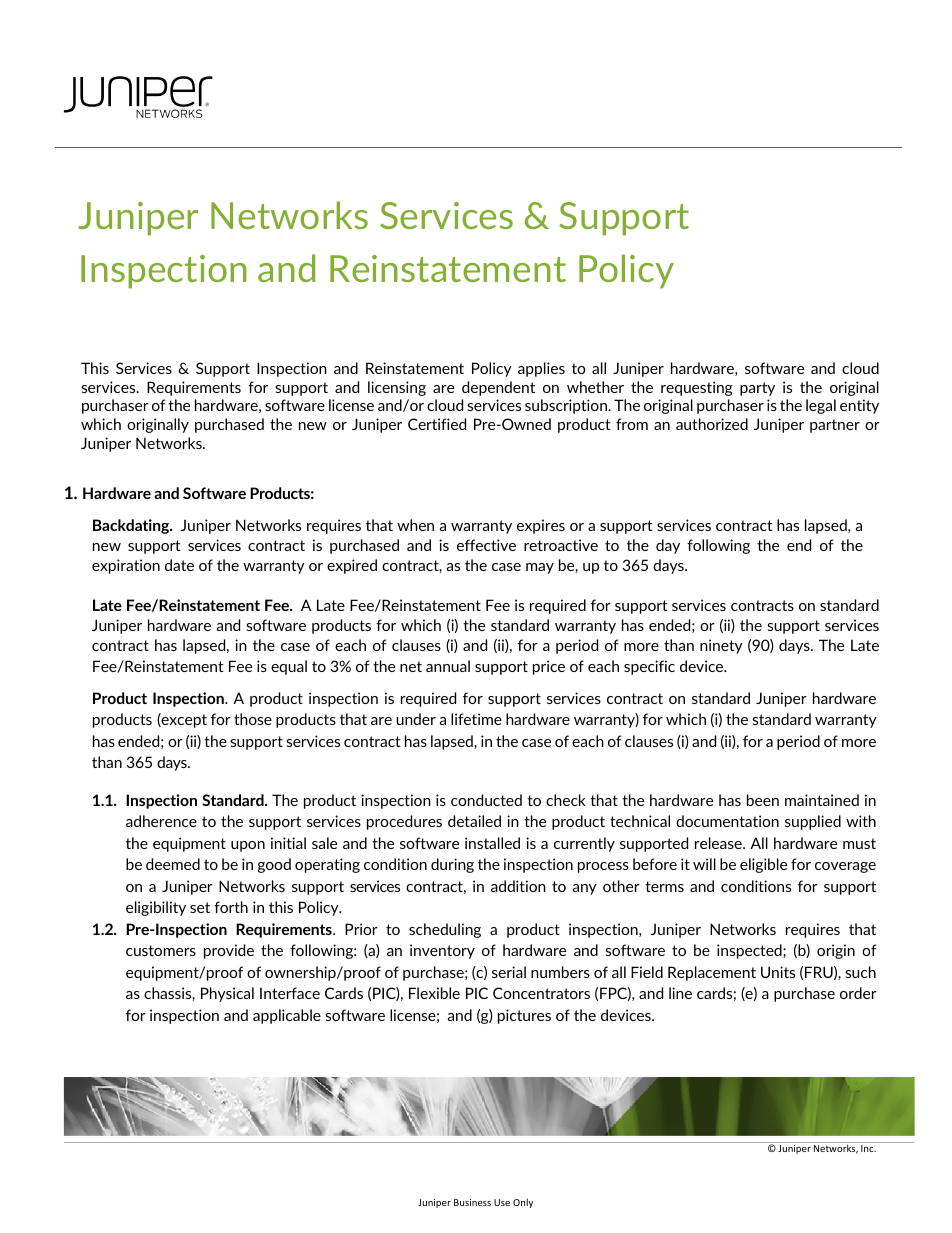 This page has height=1233, width=952. I want to click on been, so click(763, 800).
